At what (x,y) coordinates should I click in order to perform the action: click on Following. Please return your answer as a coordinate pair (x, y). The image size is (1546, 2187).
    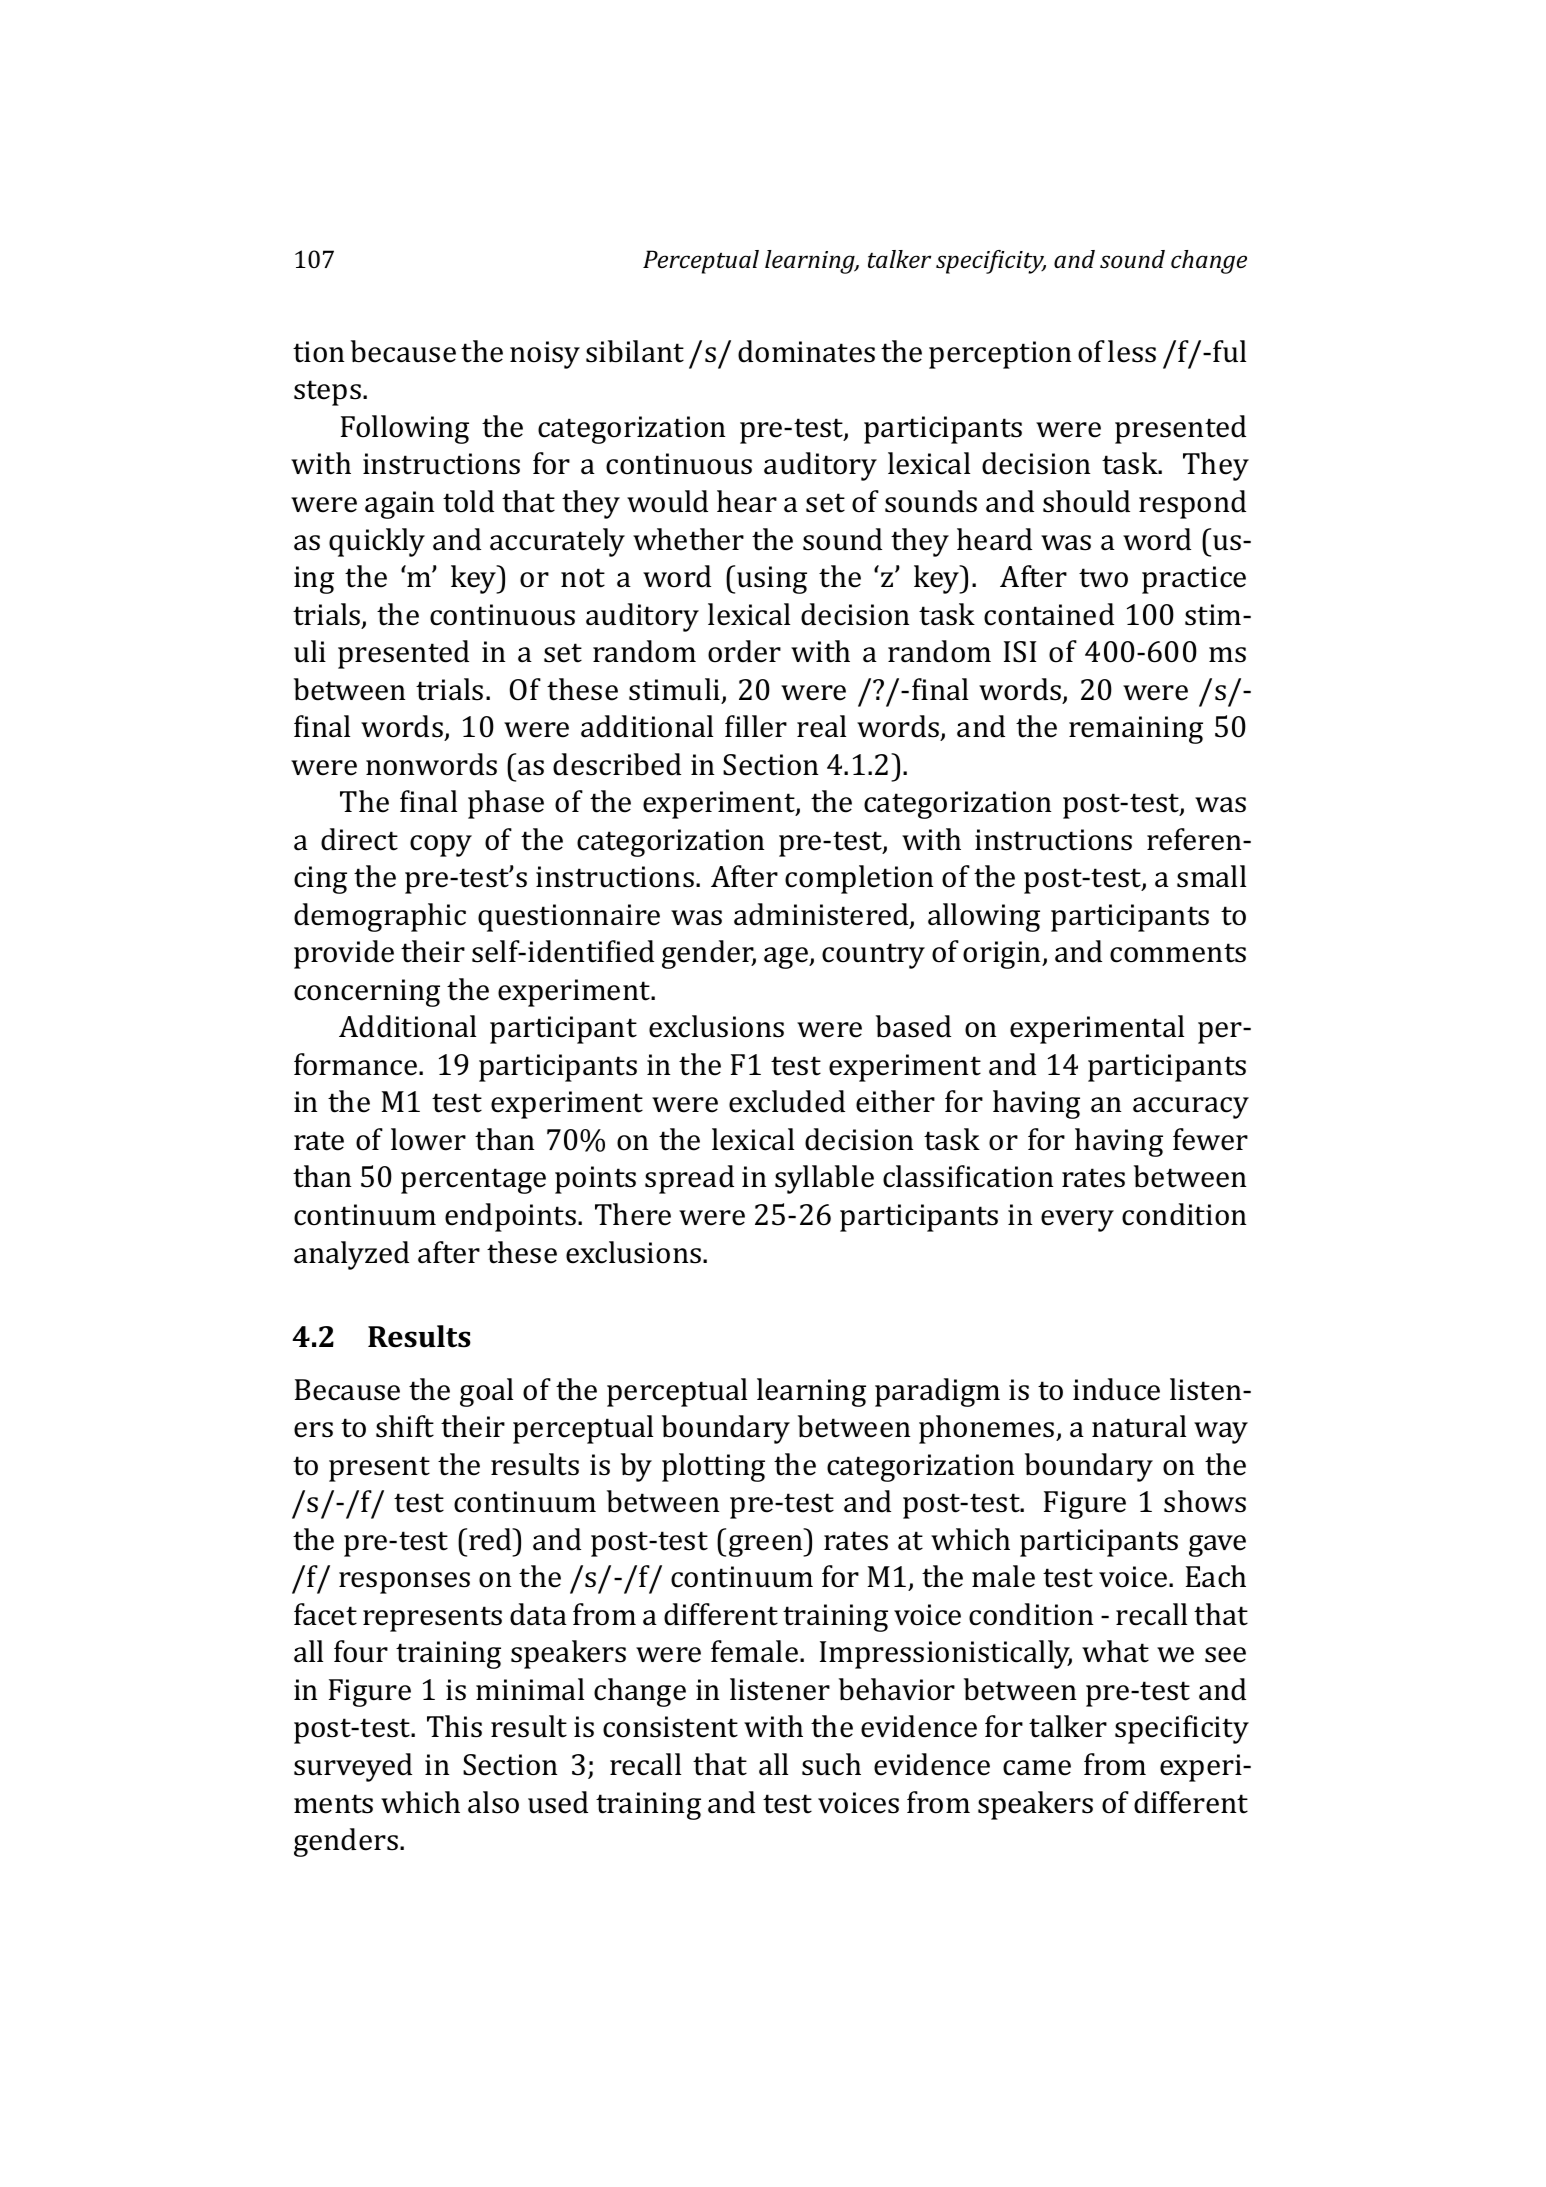
    Looking at the image, I should click on (405, 429).
